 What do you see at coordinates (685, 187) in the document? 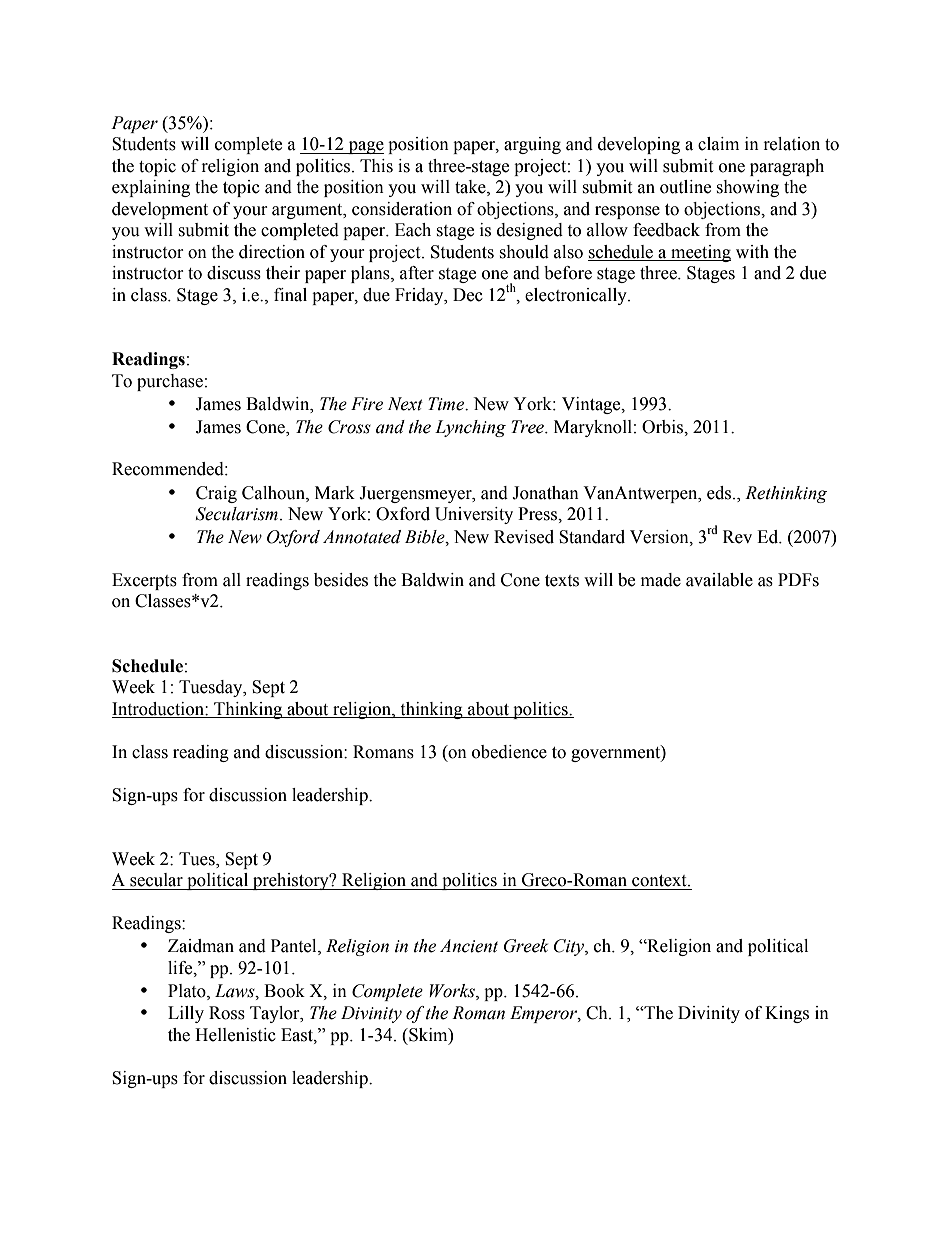
I see `outline` at bounding box center [685, 187].
